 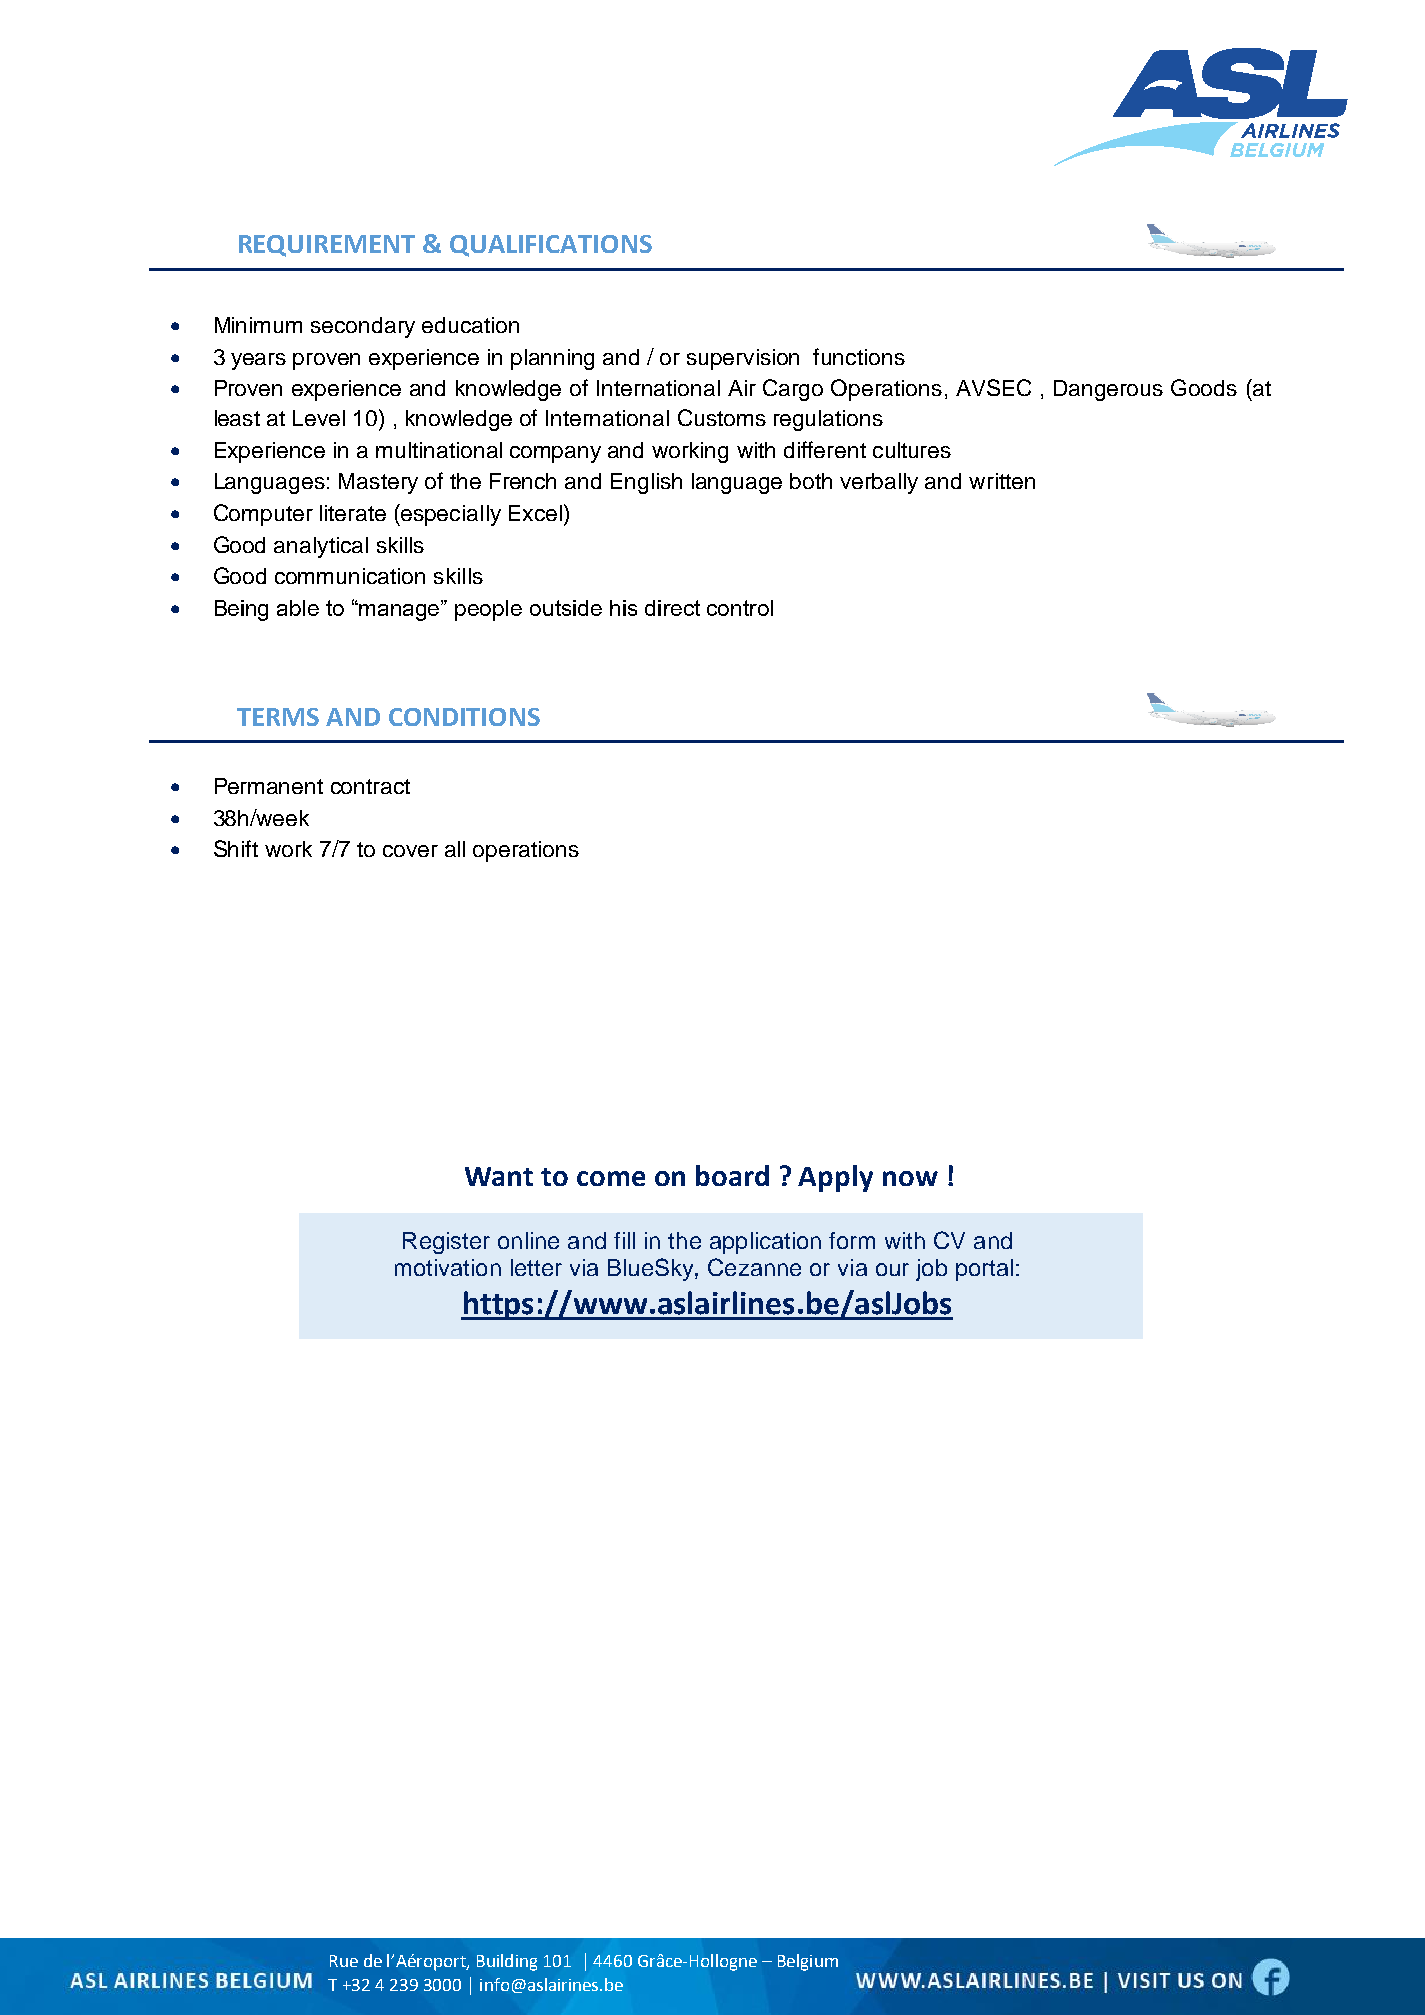 I want to click on Want, so click(x=499, y=1176).
